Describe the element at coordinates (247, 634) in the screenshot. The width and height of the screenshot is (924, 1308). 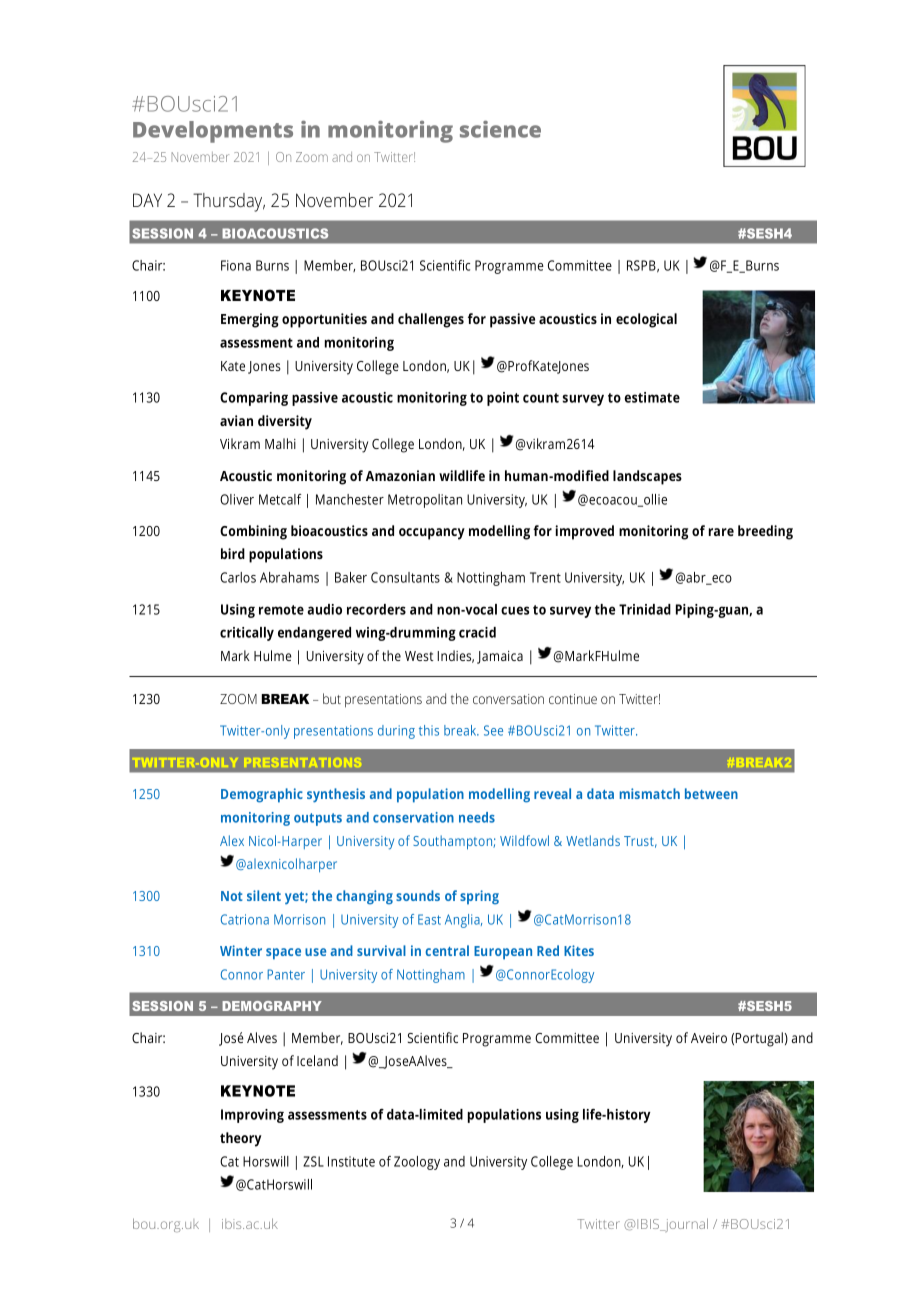
I see `critically` at that location.
